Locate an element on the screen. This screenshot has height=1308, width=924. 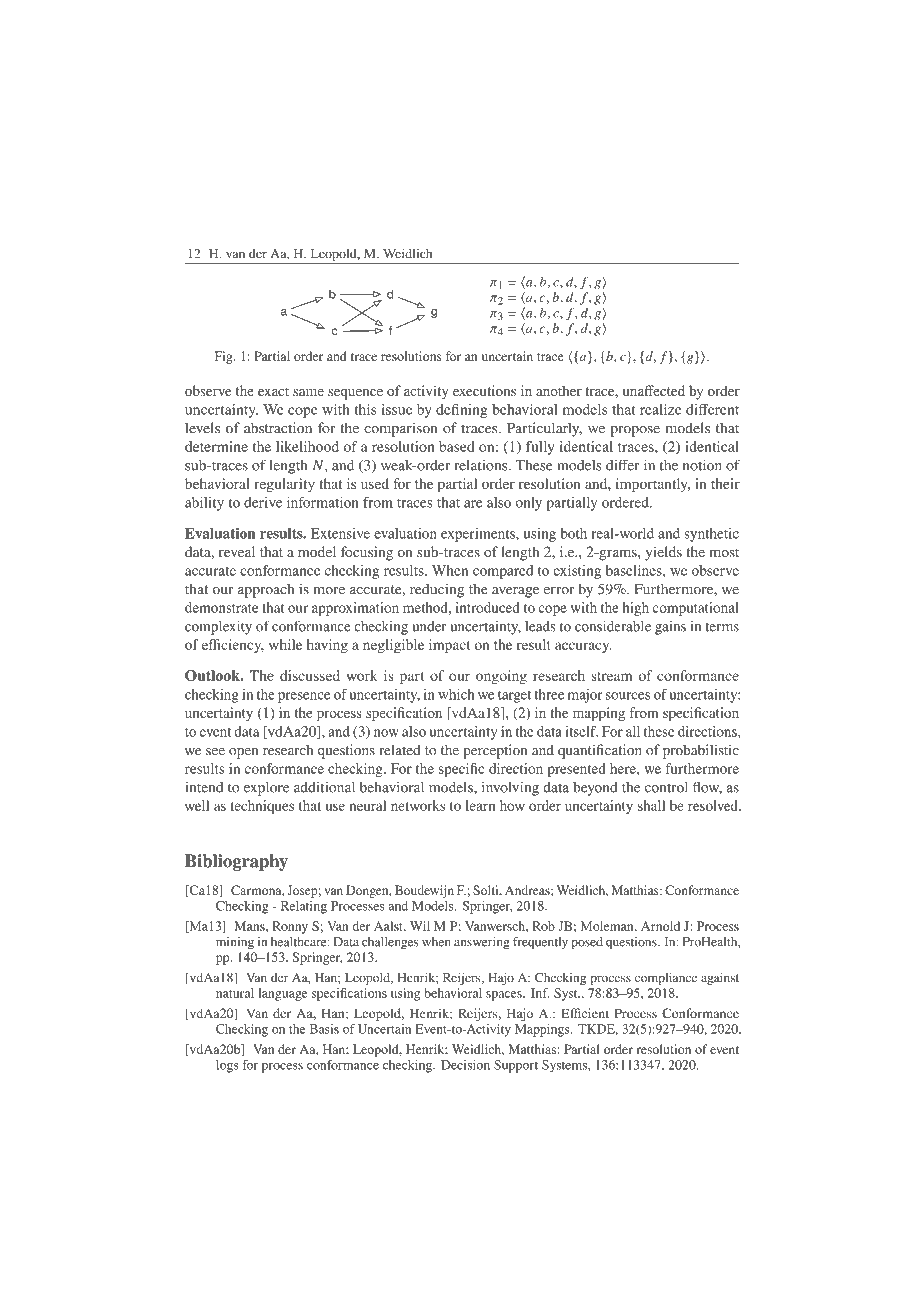
Decision is located at coordinates (465, 1065).
